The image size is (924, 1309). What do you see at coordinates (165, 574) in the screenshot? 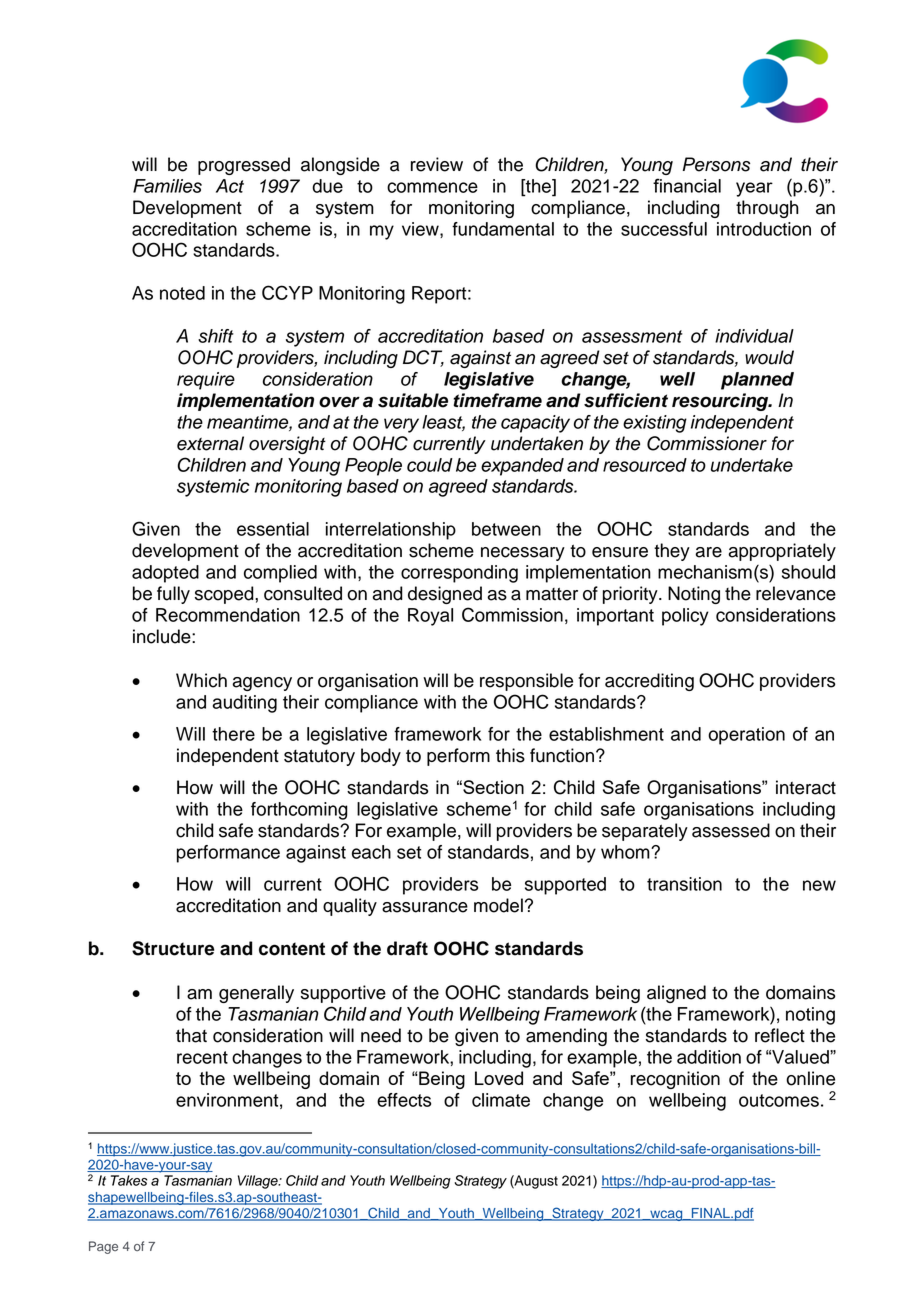
I see `adopted` at bounding box center [165, 574].
